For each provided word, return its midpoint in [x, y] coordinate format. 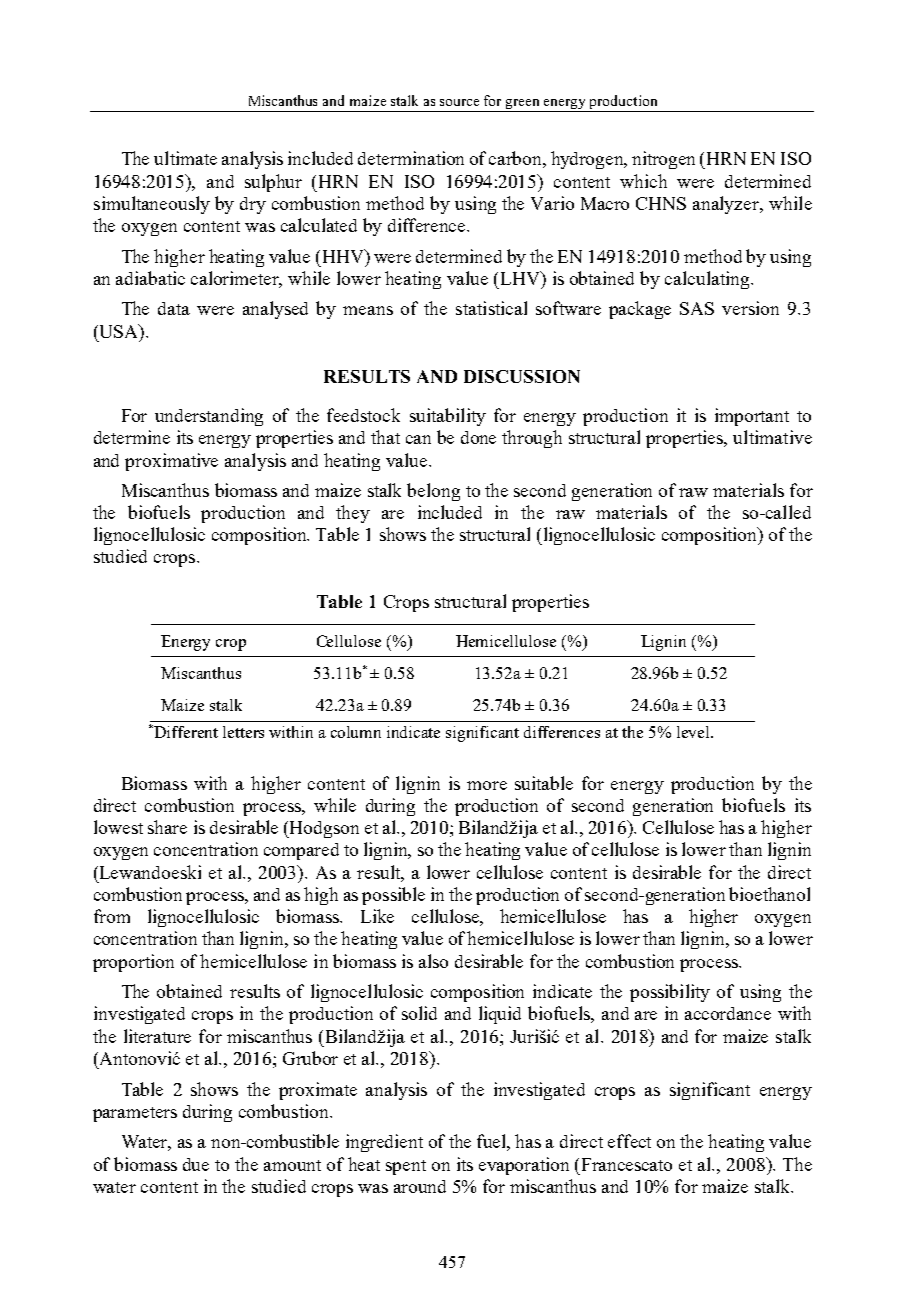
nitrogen [663, 160]
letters [243, 732]
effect [629, 1141]
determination [411, 158]
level [694, 732]
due [196, 1164]
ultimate [185, 158]
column [356, 732]
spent [406, 1167]
